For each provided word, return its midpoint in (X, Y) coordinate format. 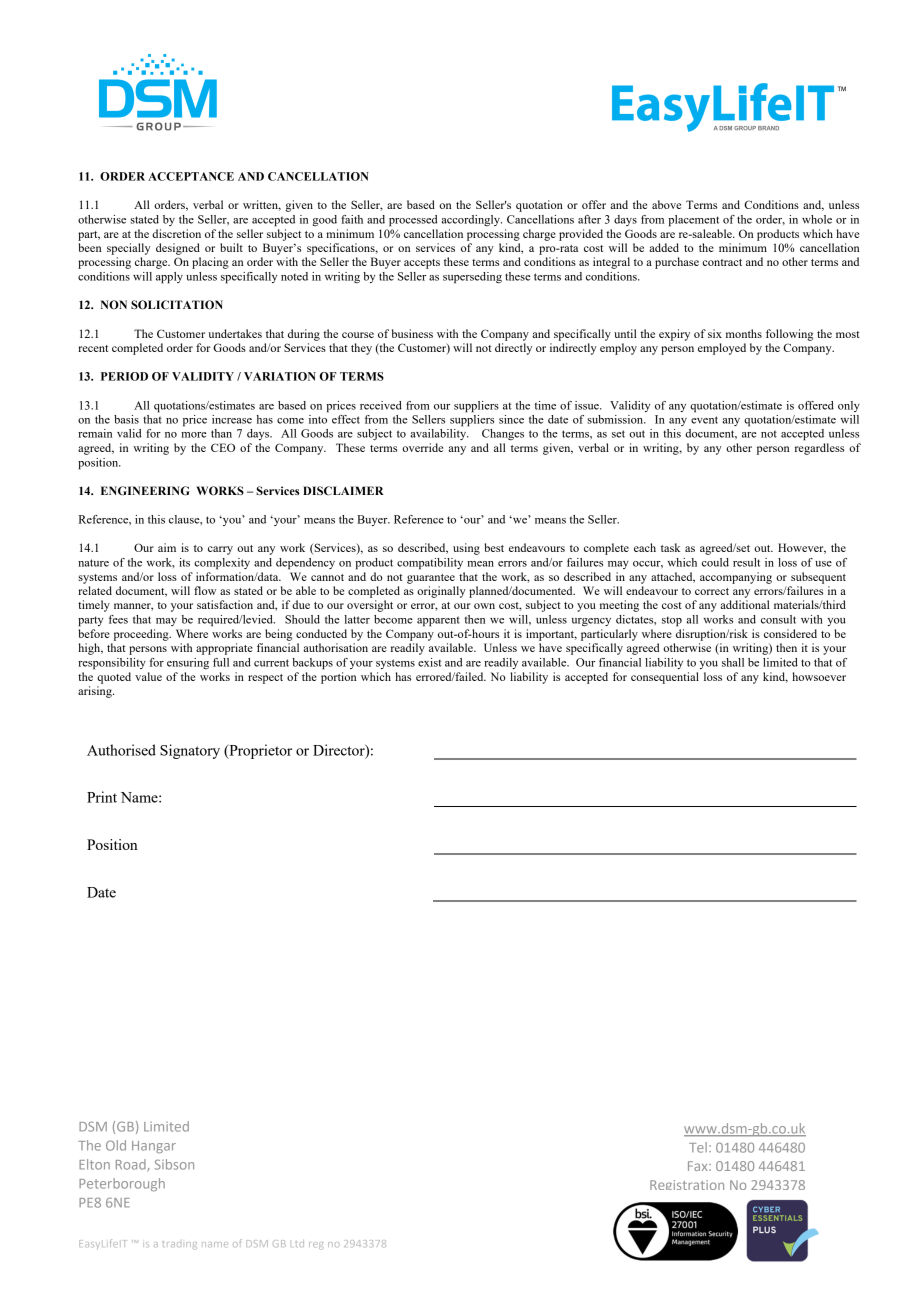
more (194, 435)
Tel (698, 1147)
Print (102, 797)
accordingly (472, 220)
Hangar (154, 1147)
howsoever (819, 676)
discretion (176, 233)
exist (430, 662)
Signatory (190, 751)
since (511, 419)
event (704, 420)
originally (441, 592)
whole (817, 219)
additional (745, 604)
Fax (699, 1166)
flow (205, 590)
